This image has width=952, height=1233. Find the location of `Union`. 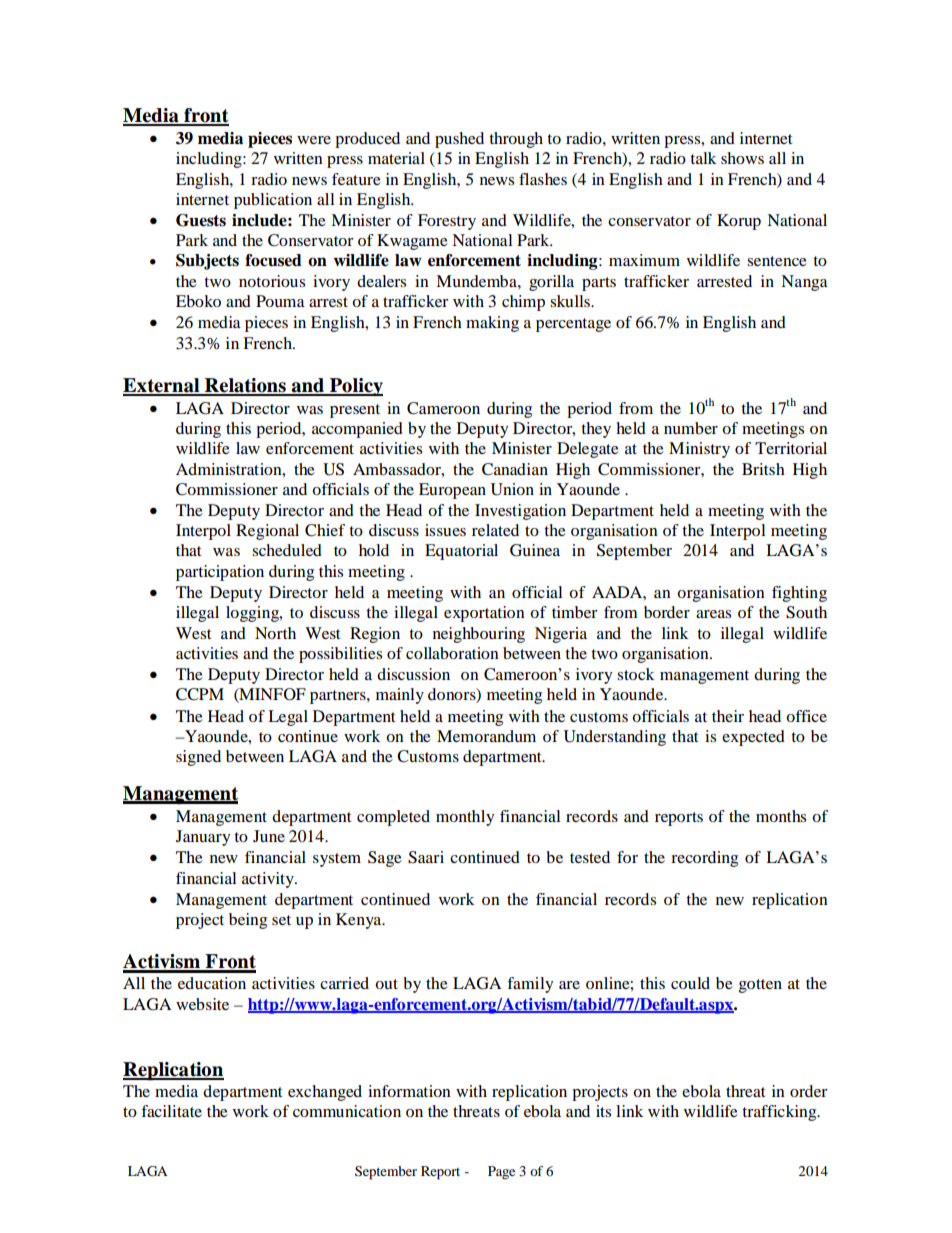

Union is located at coordinates (512, 489).
